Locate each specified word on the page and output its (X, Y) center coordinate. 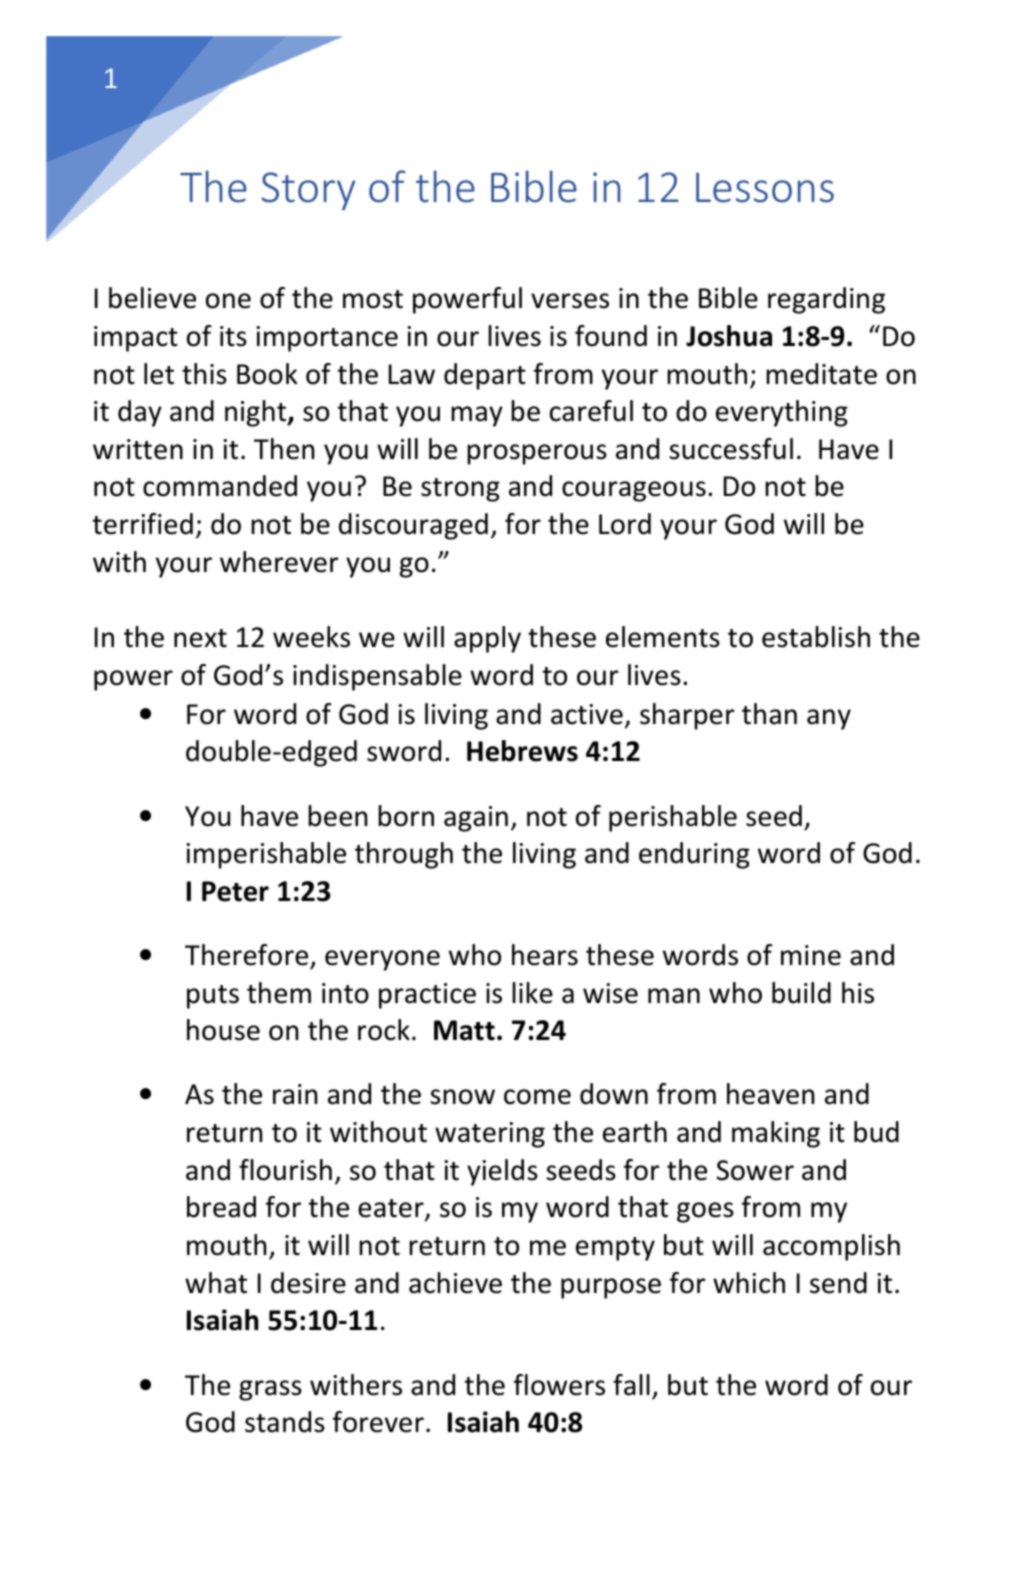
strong (460, 490)
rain (295, 1094)
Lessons (765, 187)
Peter (235, 891)
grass (270, 1390)
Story (309, 191)
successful (731, 449)
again (476, 819)
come (537, 1097)
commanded (220, 486)
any (829, 719)
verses (570, 301)
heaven (770, 1094)
